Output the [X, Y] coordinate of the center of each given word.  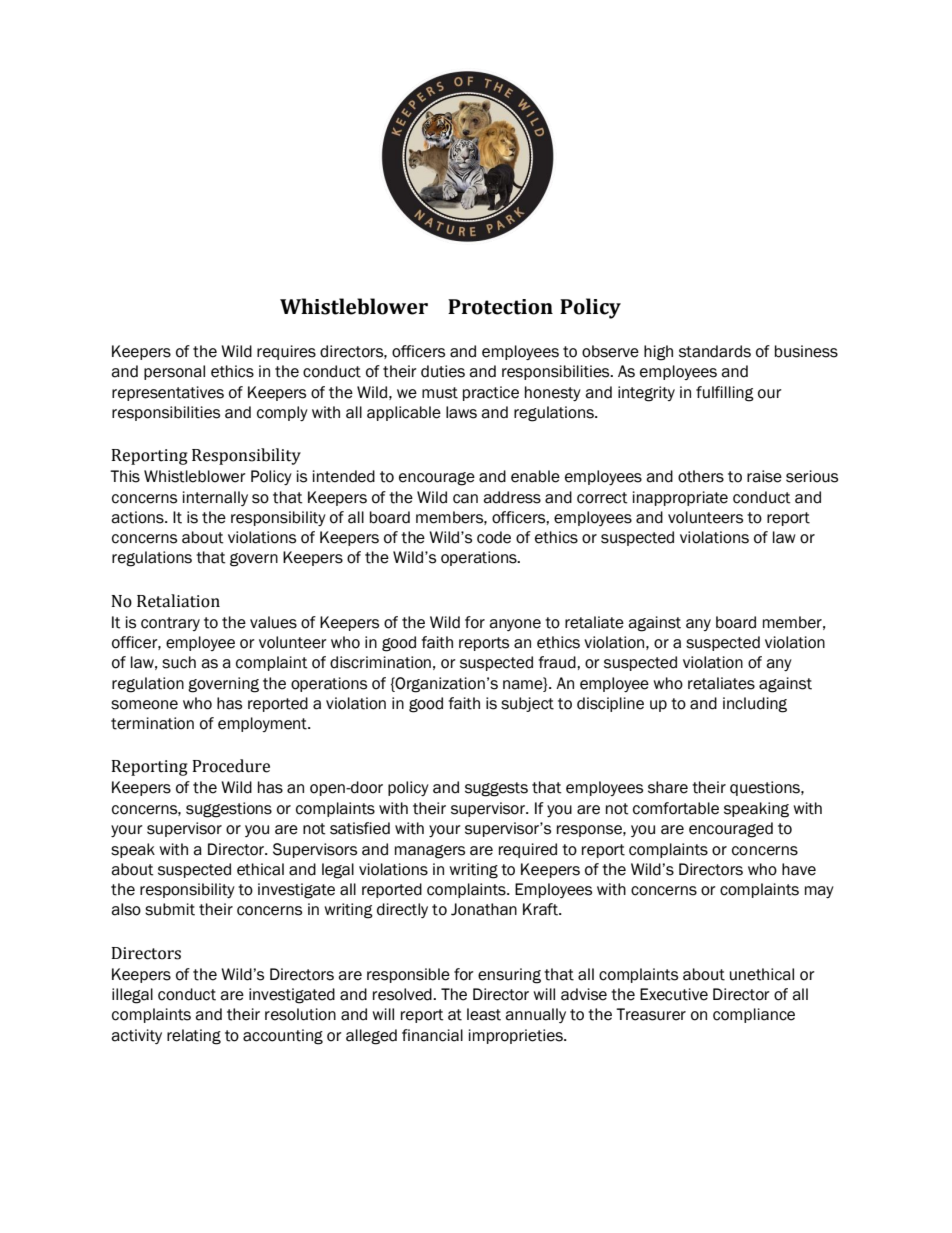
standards [715, 351]
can [465, 499]
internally [215, 498]
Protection [500, 307]
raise [764, 476]
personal [174, 372]
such [179, 662]
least [484, 1014]
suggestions [229, 810]
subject [527, 704]
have [799, 869]
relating [194, 1037]
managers [430, 852]
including [755, 705]
